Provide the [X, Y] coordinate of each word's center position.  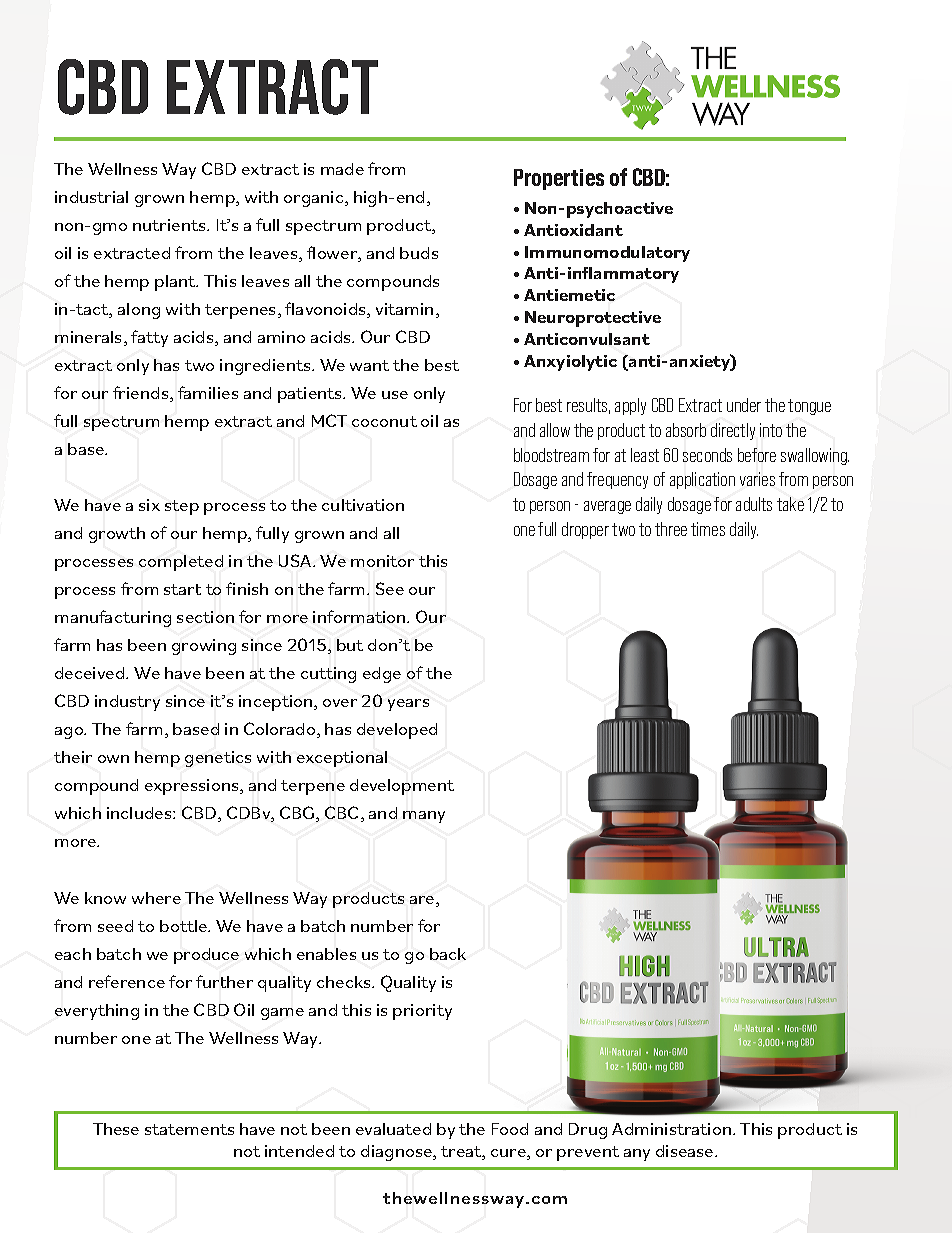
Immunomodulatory [607, 254]
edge [382, 675]
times [708, 529]
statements [189, 1129]
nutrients [170, 225]
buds [419, 253]
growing [204, 647]
